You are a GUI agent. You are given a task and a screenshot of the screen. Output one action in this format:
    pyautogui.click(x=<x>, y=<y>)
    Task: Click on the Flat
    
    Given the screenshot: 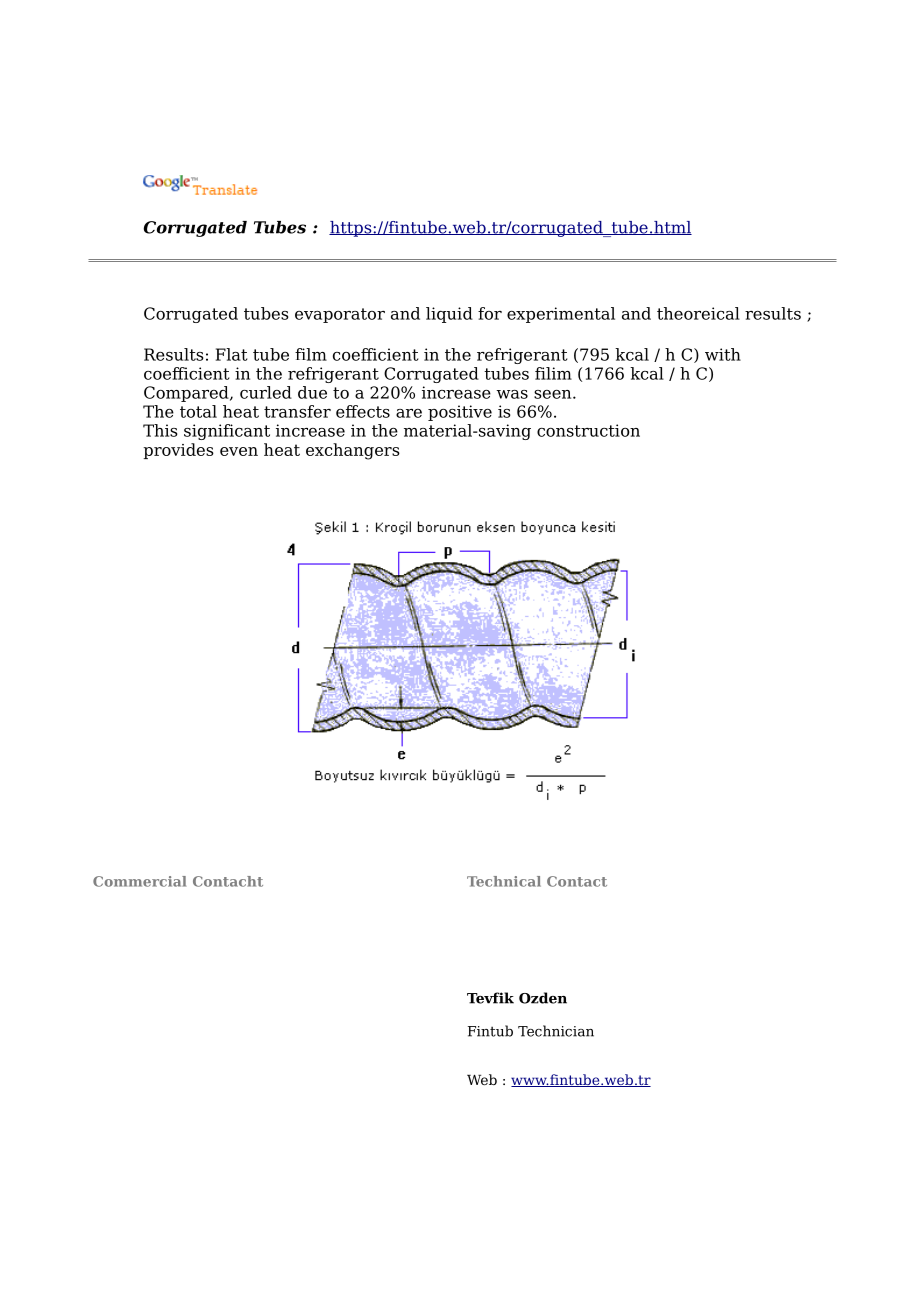 What is the action you would take?
    pyautogui.click(x=231, y=354)
